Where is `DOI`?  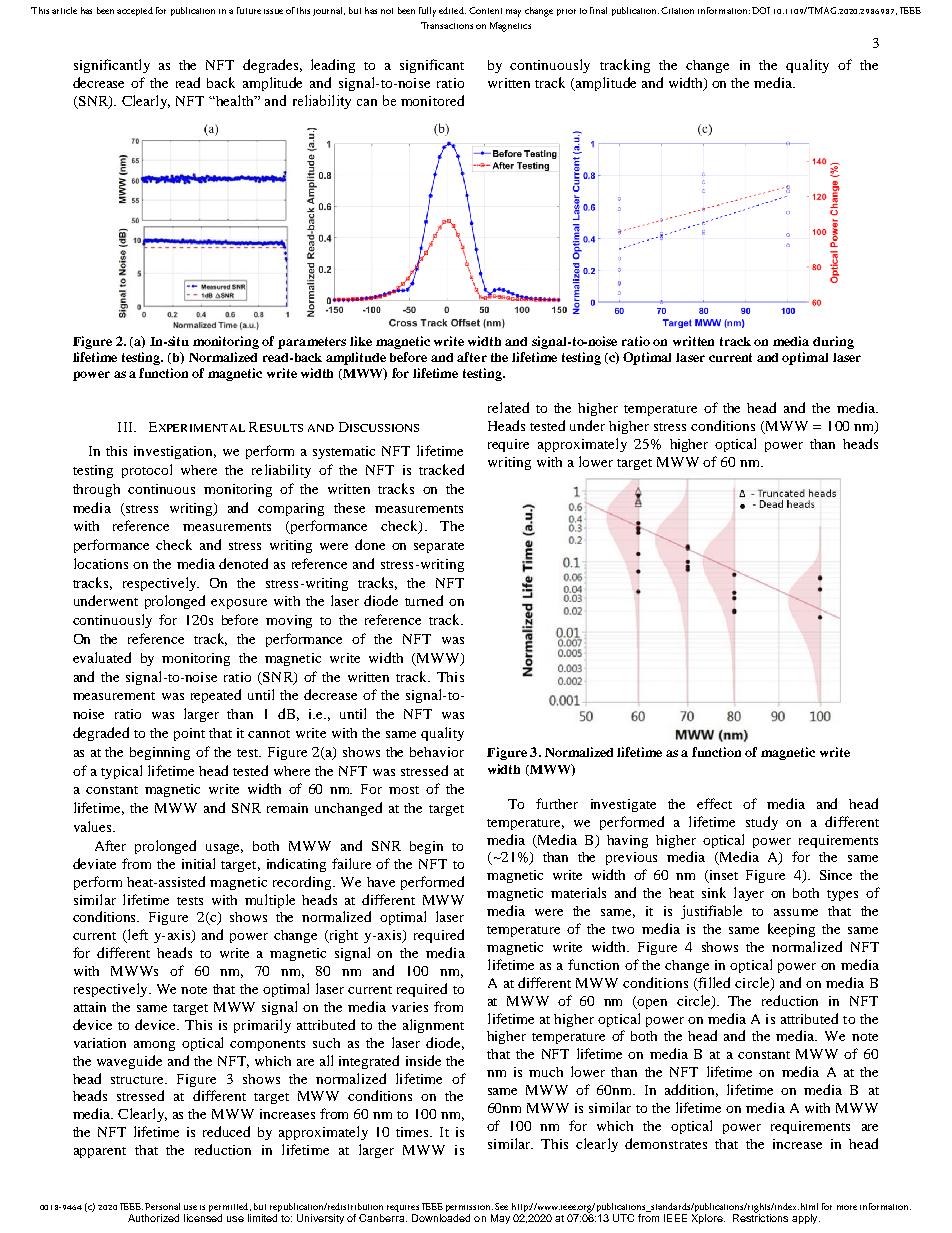
DOI is located at coordinates (761, 10).
